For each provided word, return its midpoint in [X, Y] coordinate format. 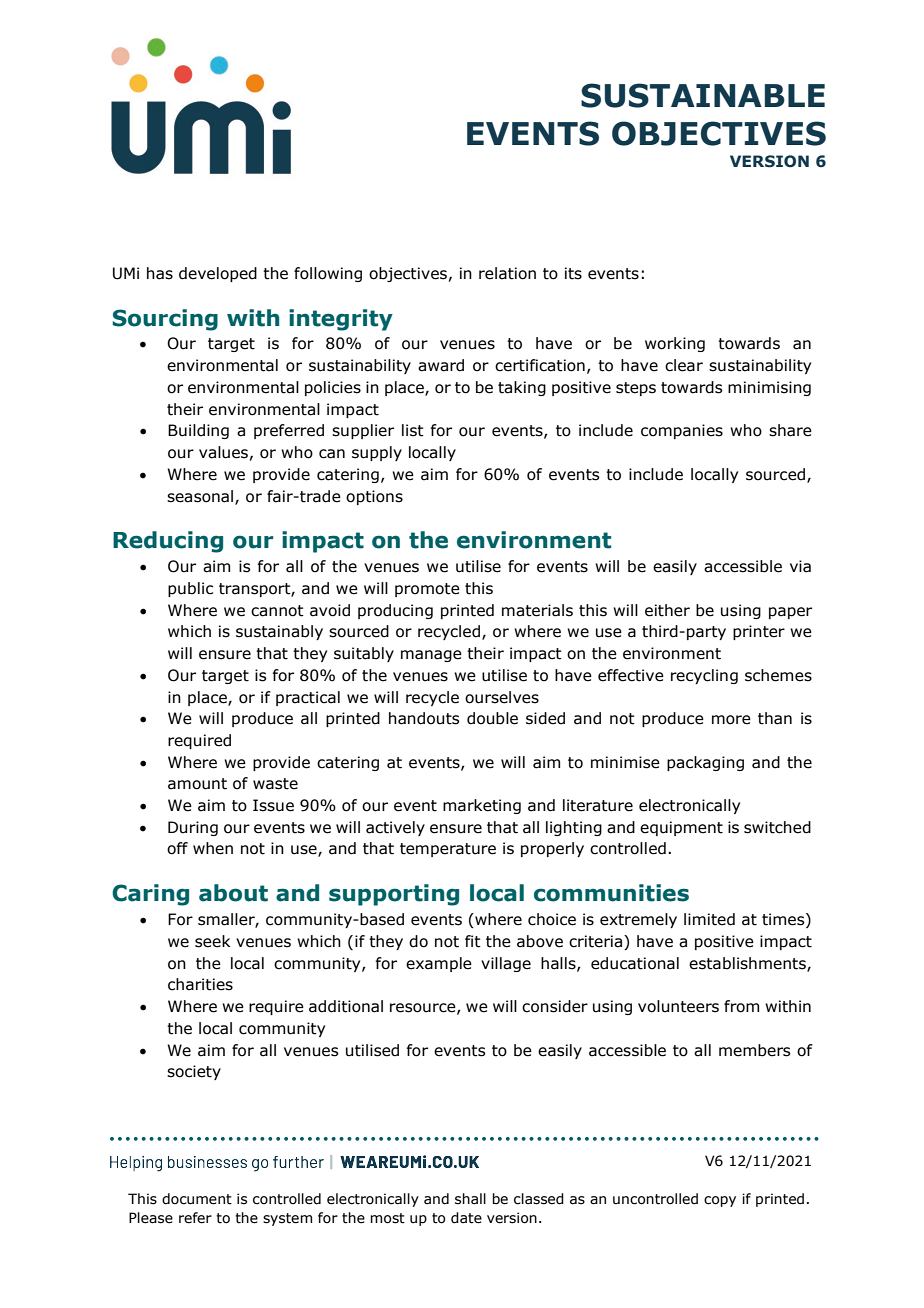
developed [218, 274]
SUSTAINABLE [703, 95]
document [197, 1199]
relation [507, 273]
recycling [704, 676]
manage [431, 656]
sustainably [279, 632]
